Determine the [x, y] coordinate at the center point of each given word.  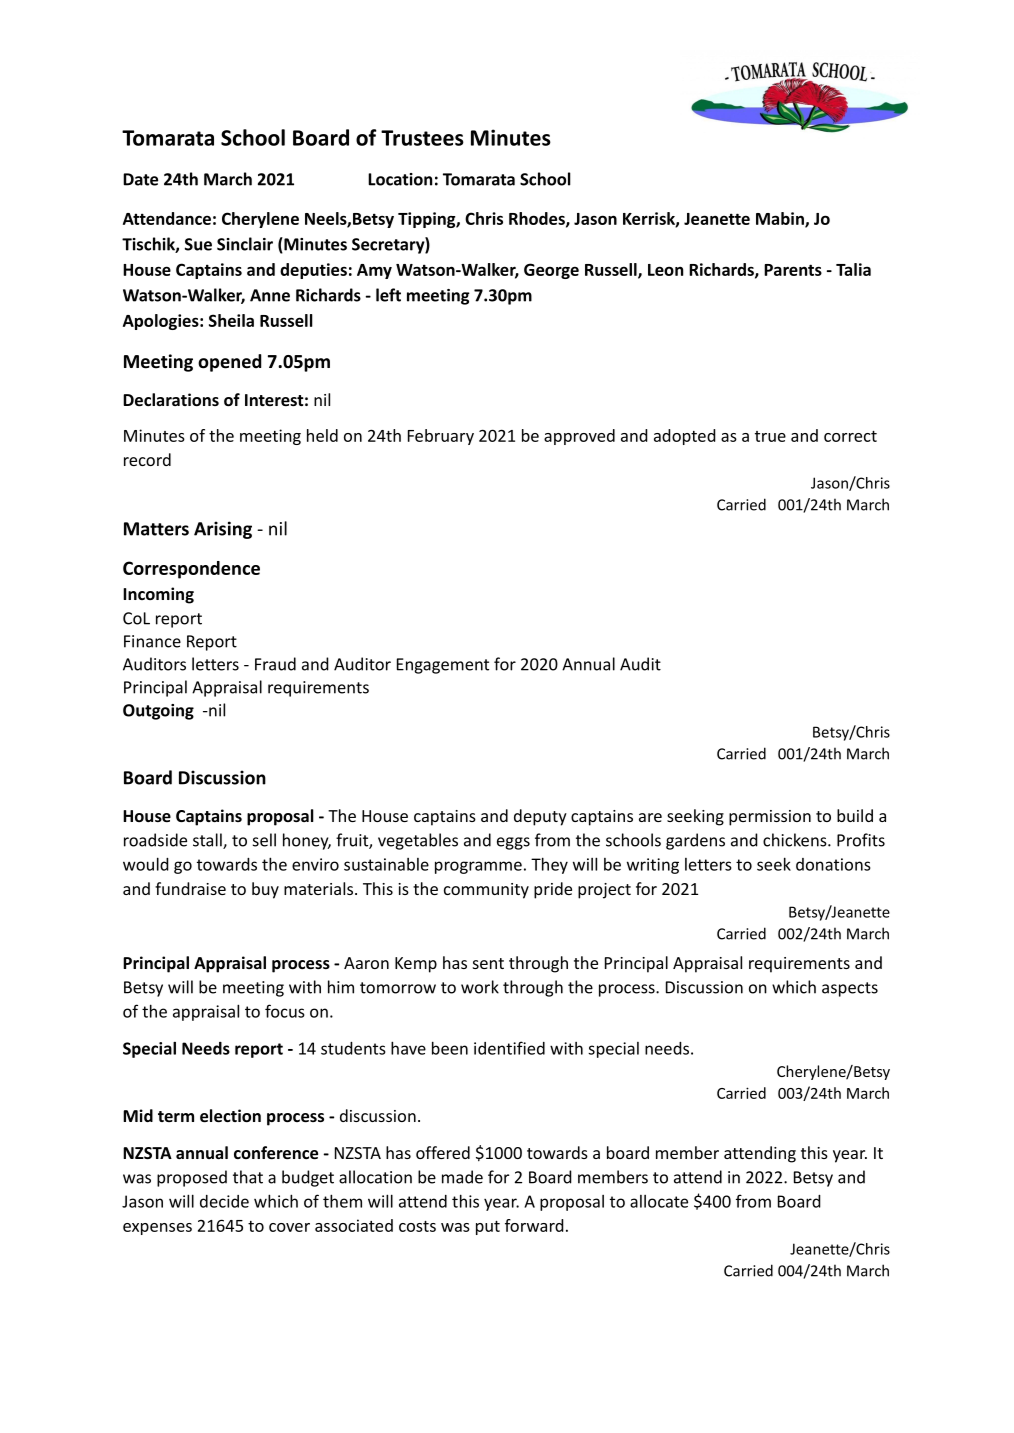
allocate [659, 1201]
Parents [793, 270]
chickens [796, 840]
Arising [223, 530]
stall [208, 841]
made [462, 1177]
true [770, 436]
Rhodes [538, 219]
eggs [513, 843]
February [441, 437]
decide [224, 1201]
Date [140, 179]
